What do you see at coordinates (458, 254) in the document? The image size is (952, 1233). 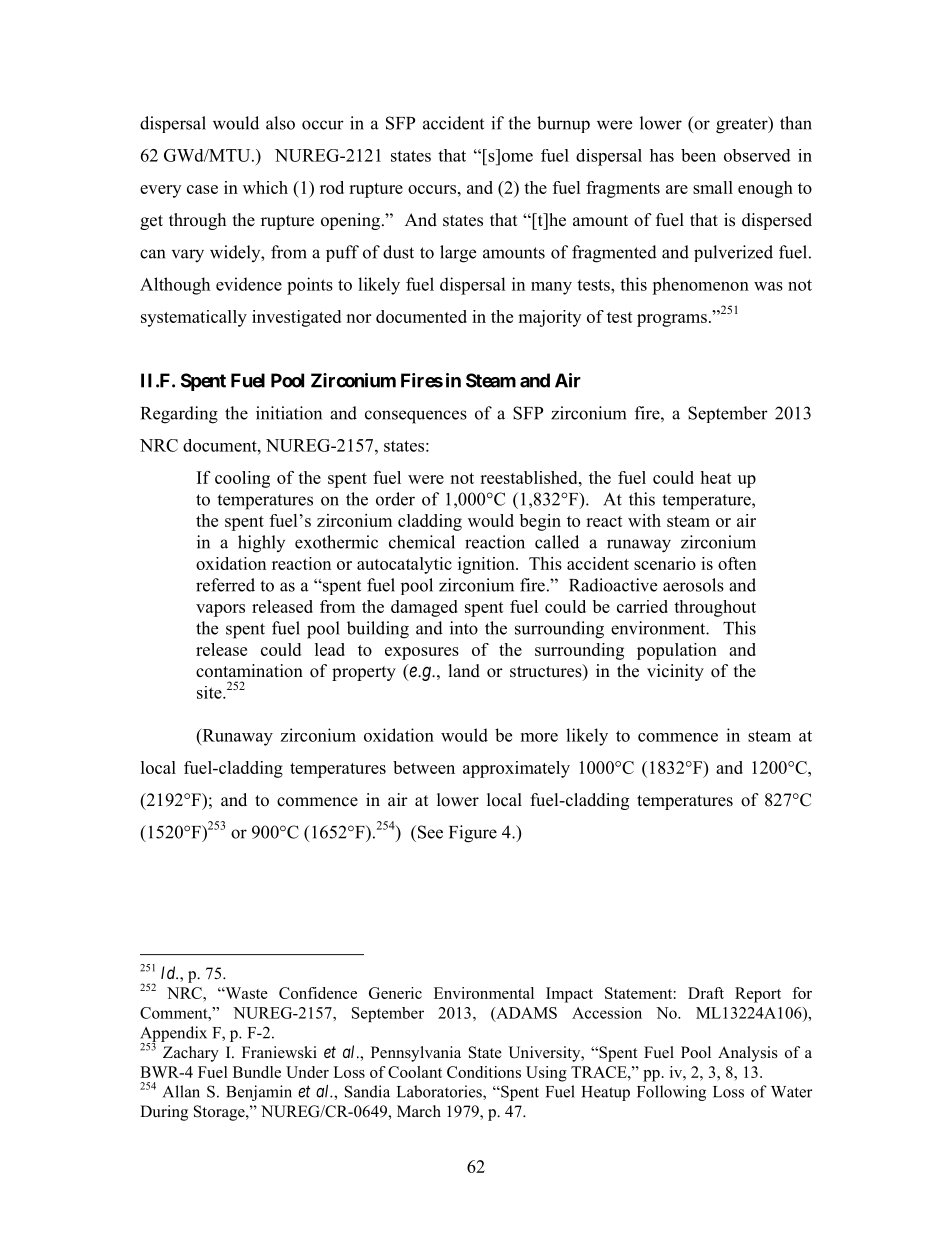 I see `large` at bounding box center [458, 254].
